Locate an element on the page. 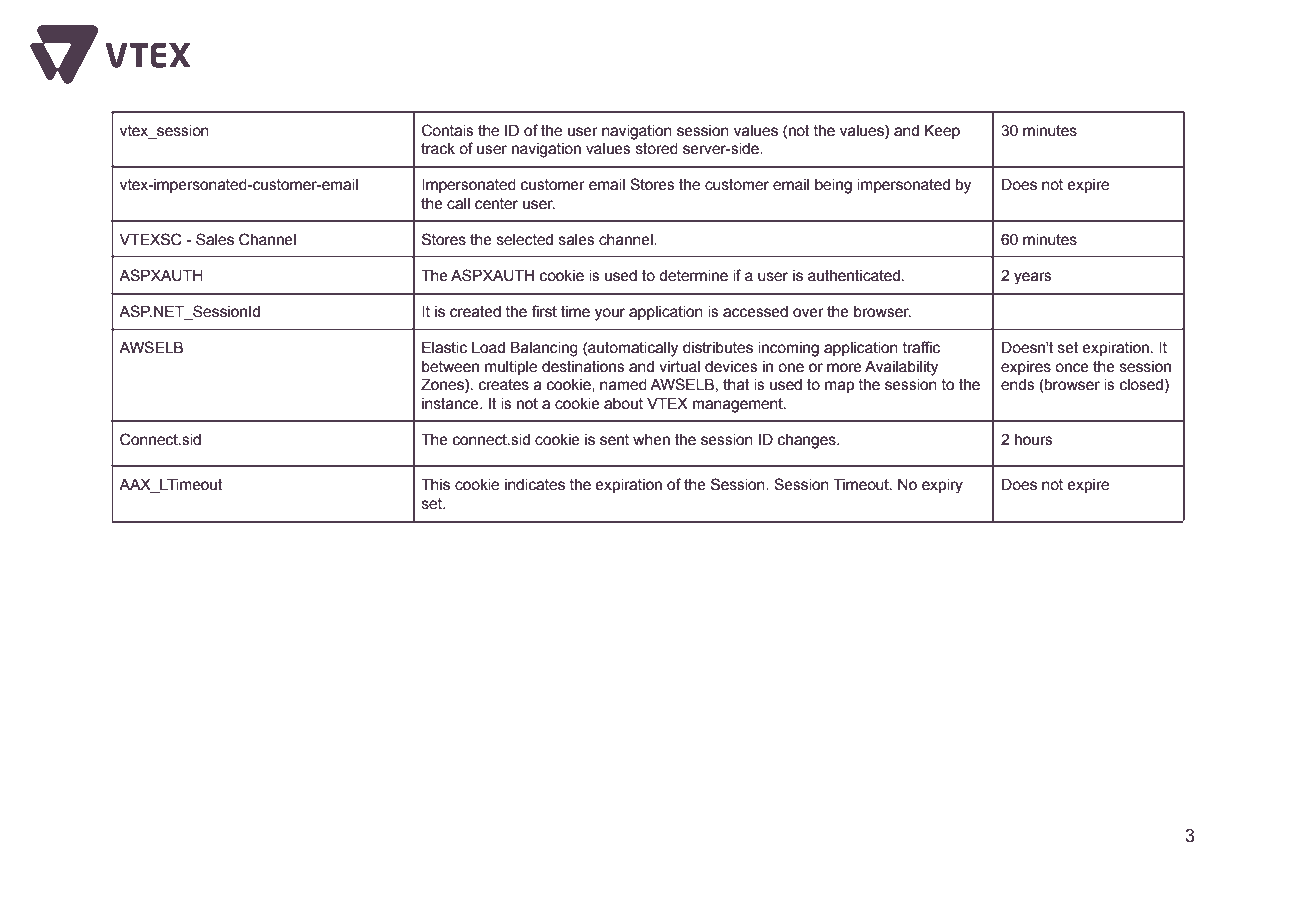  stored is located at coordinates (657, 149).
